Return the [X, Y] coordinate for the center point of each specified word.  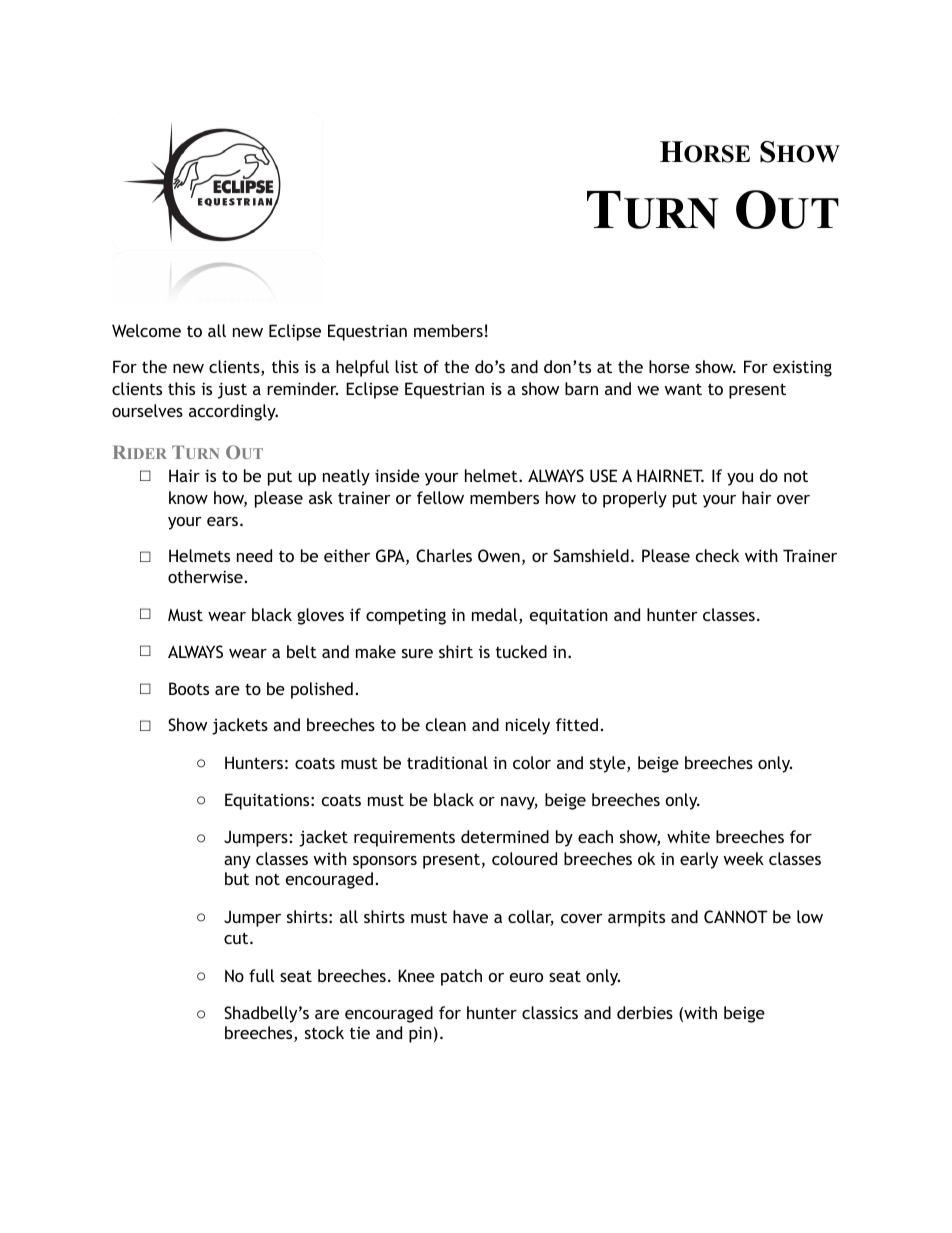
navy [519, 803]
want [683, 389]
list [406, 366]
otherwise [205, 576]
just [232, 390]
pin [420, 1034]
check [717, 555]
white [688, 836]
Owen [499, 555]
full [261, 975]
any [237, 862]
